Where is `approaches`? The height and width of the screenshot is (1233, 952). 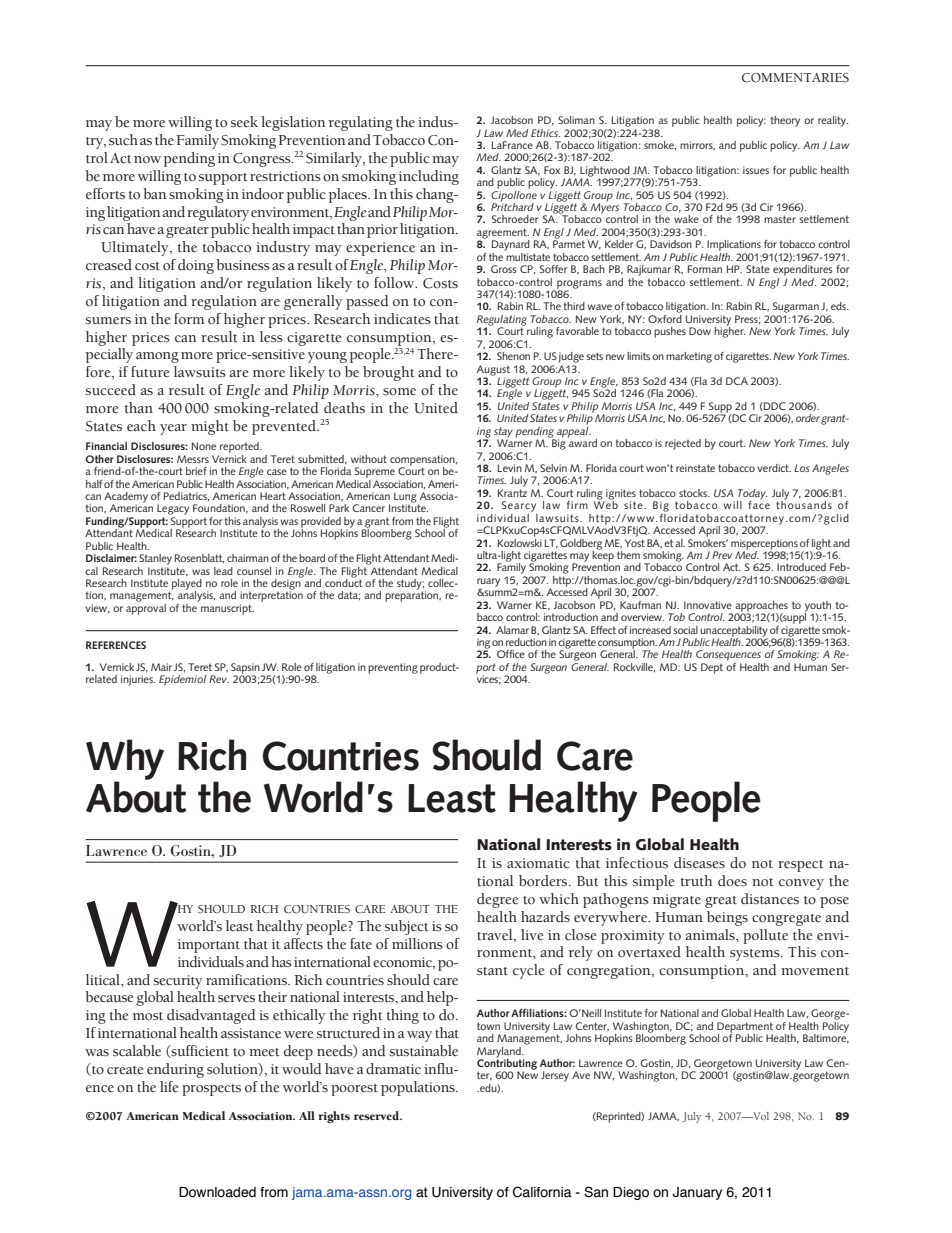
approaches is located at coordinates (761, 607).
